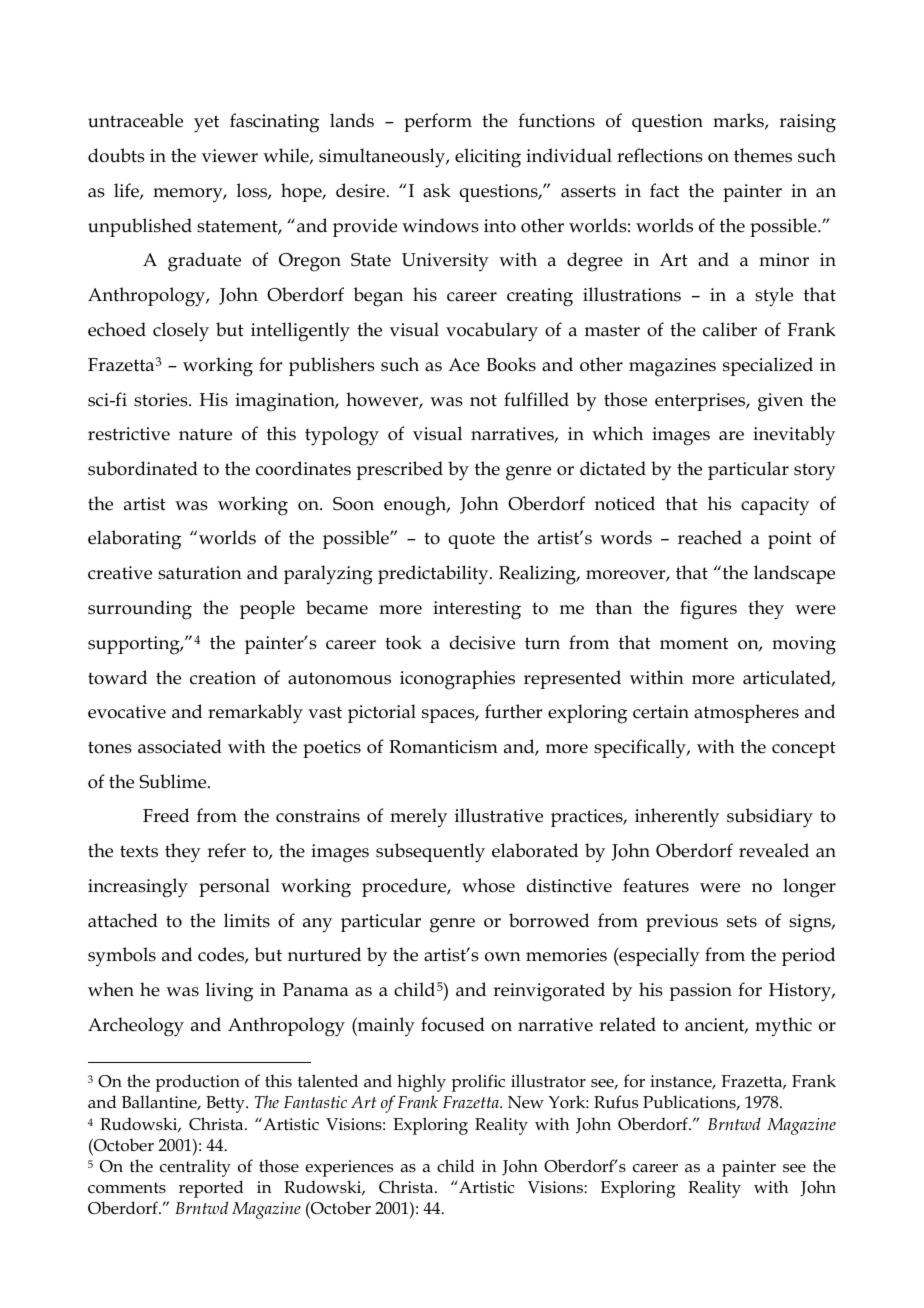 This screenshot has height=1308, width=924. I want to click on subordinated, so click(143, 468).
